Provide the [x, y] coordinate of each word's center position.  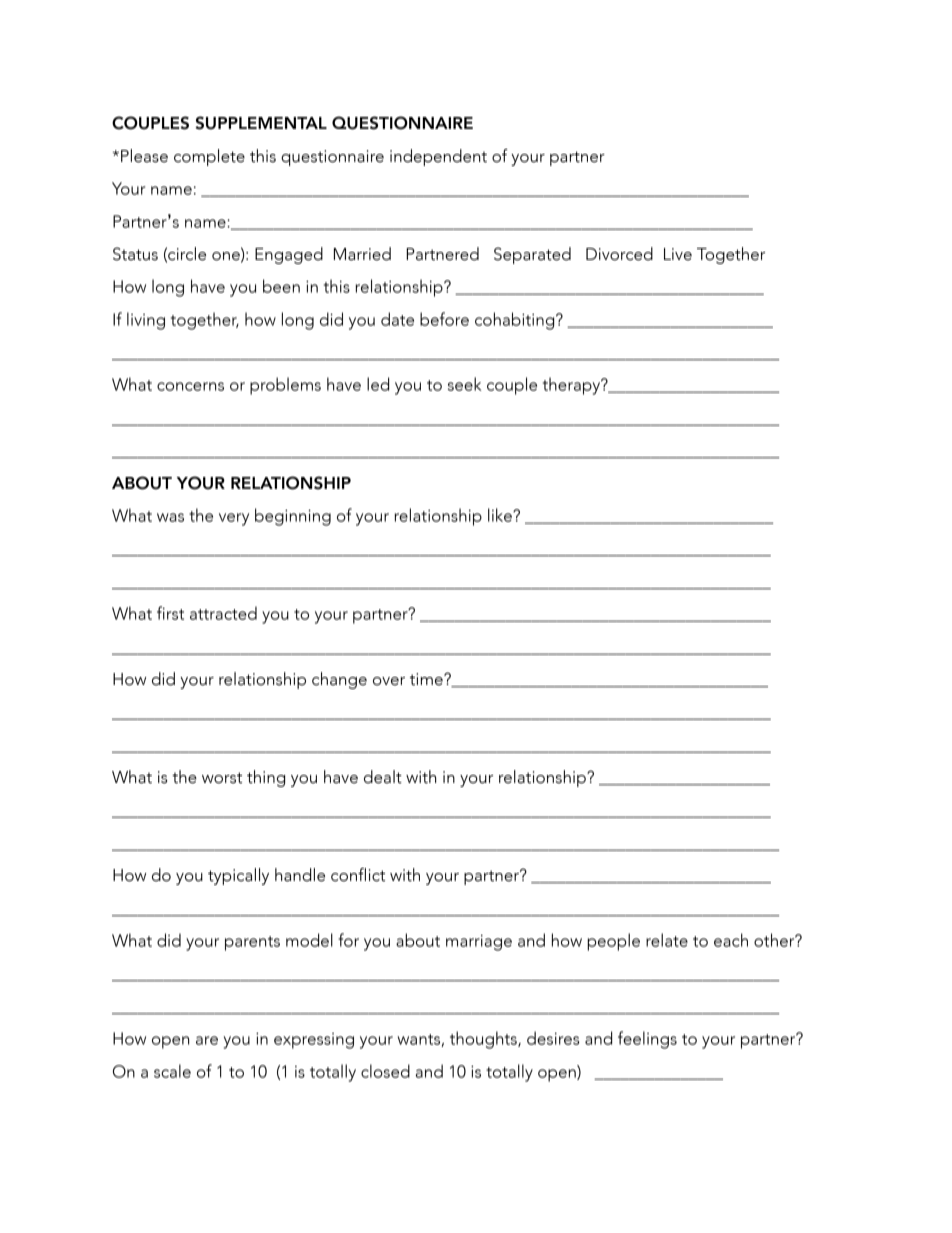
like [501, 515]
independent [438, 157]
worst [222, 778]
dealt [383, 777]
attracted [223, 613]
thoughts [484, 1040]
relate [667, 940]
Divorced [619, 254]
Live [678, 254]
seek [464, 384]
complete [209, 157]
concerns [190, 386]
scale [172, 1071]
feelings [647, 1040]
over [389, 681]
